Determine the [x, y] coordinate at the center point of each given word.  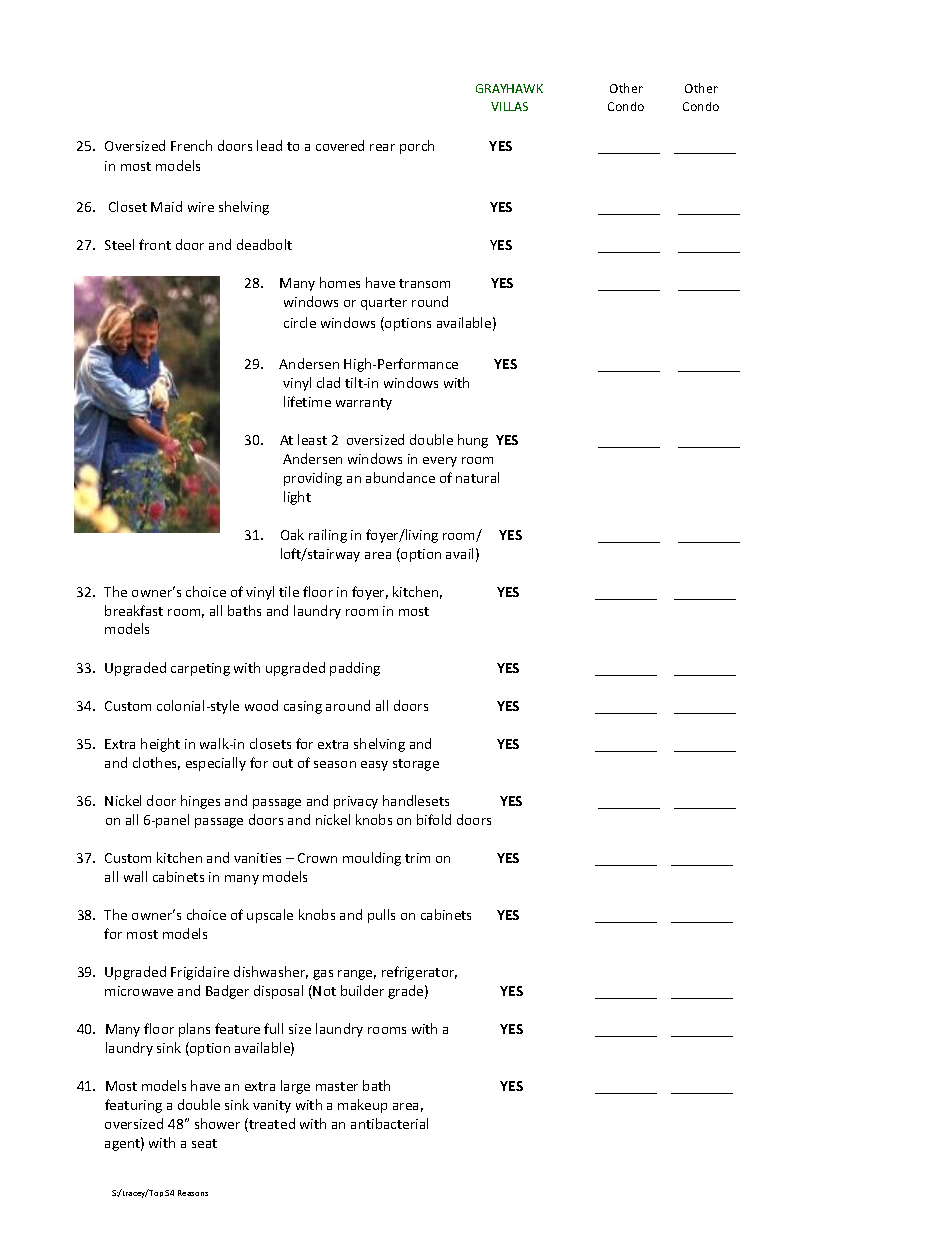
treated [271, 1125]
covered [340, 145]
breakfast [134, 610]
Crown [317, 858]
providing [313, 479]
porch [417, 147]
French [191, 145]
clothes [156, 763]
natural [477, 477]
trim [417, 858]
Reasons [193, 1193]
